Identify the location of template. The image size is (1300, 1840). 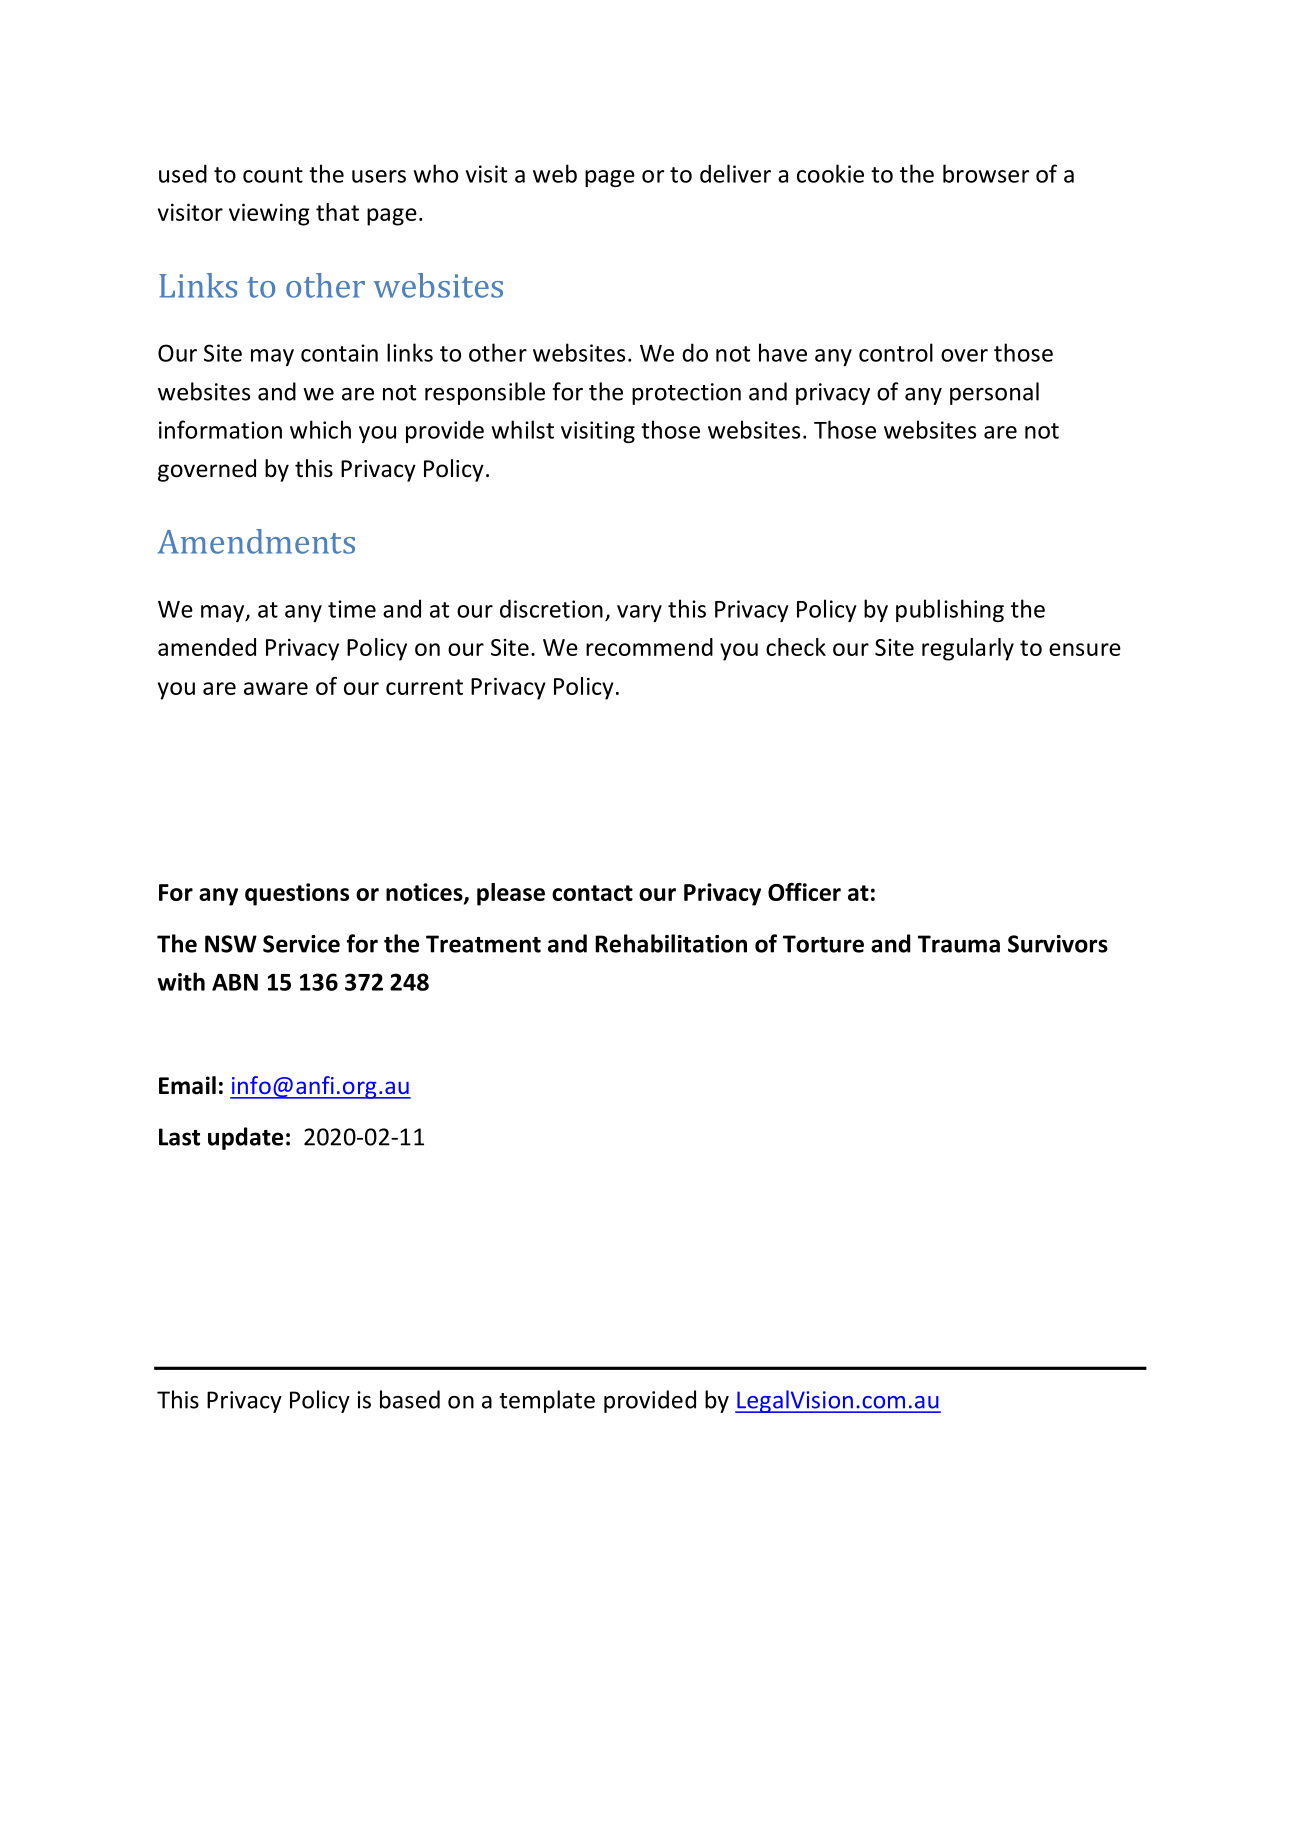
(547, 1401).
